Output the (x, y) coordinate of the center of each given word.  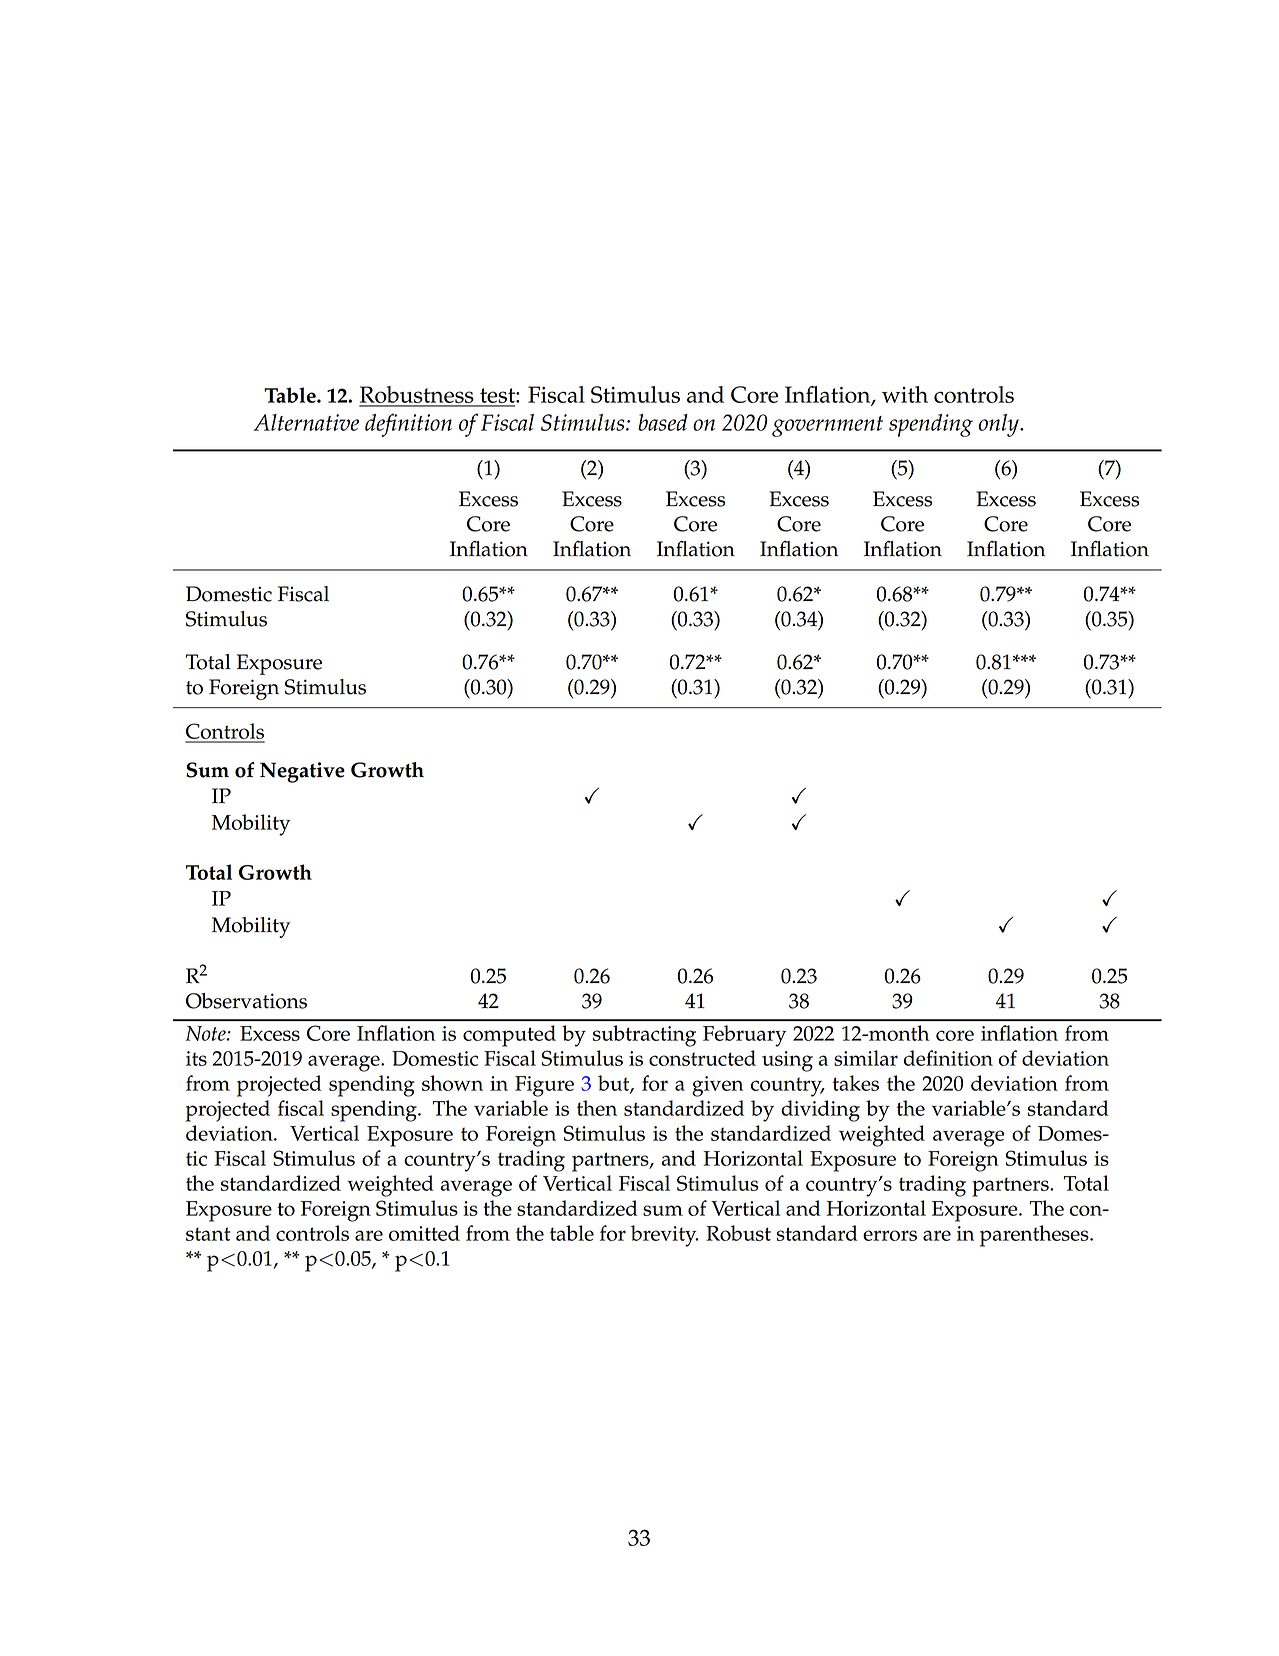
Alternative (306, 422)
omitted (424, 1233)
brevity (664, 1236)
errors (890, 1235)
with (905, 394)
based (663, 422)
